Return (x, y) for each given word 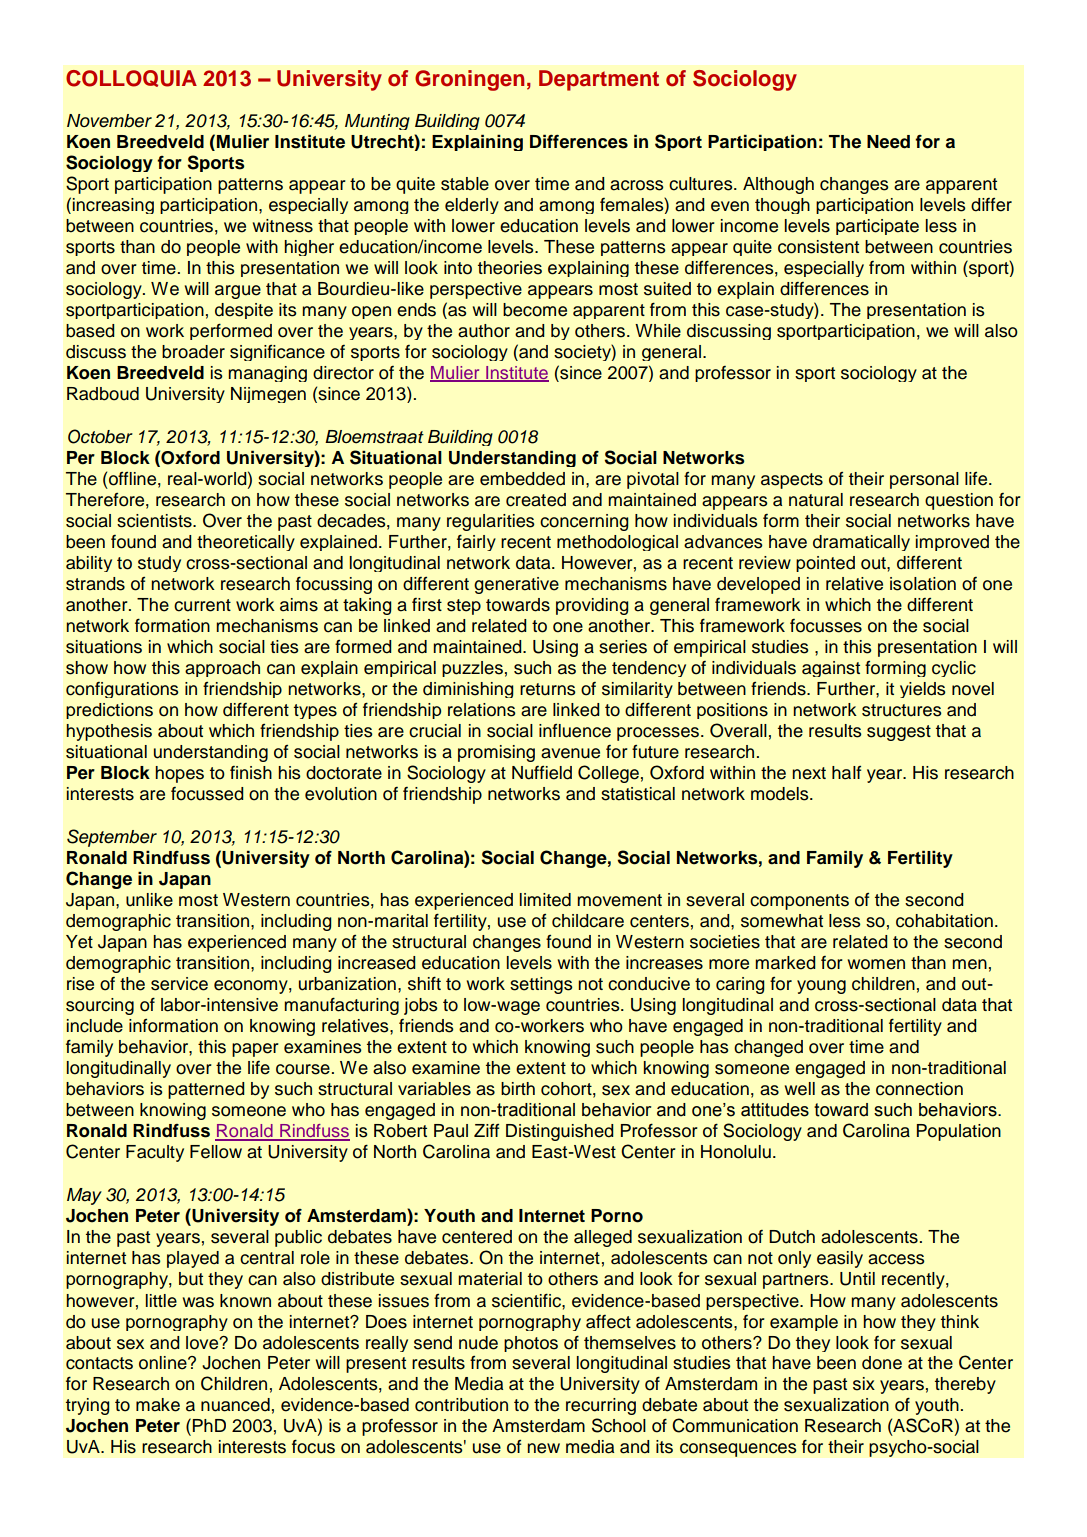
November (109, 121)
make (158, 1405)
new (543, 1448)
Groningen (469, 80)
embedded (522, 479)
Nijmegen (268, 395)
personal (924, 480)
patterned (206, 1090)
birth (518, 1089)
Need (888, 142)
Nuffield (542, 773)
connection (919, 1089)
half (846, 773)
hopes (179, 774)
